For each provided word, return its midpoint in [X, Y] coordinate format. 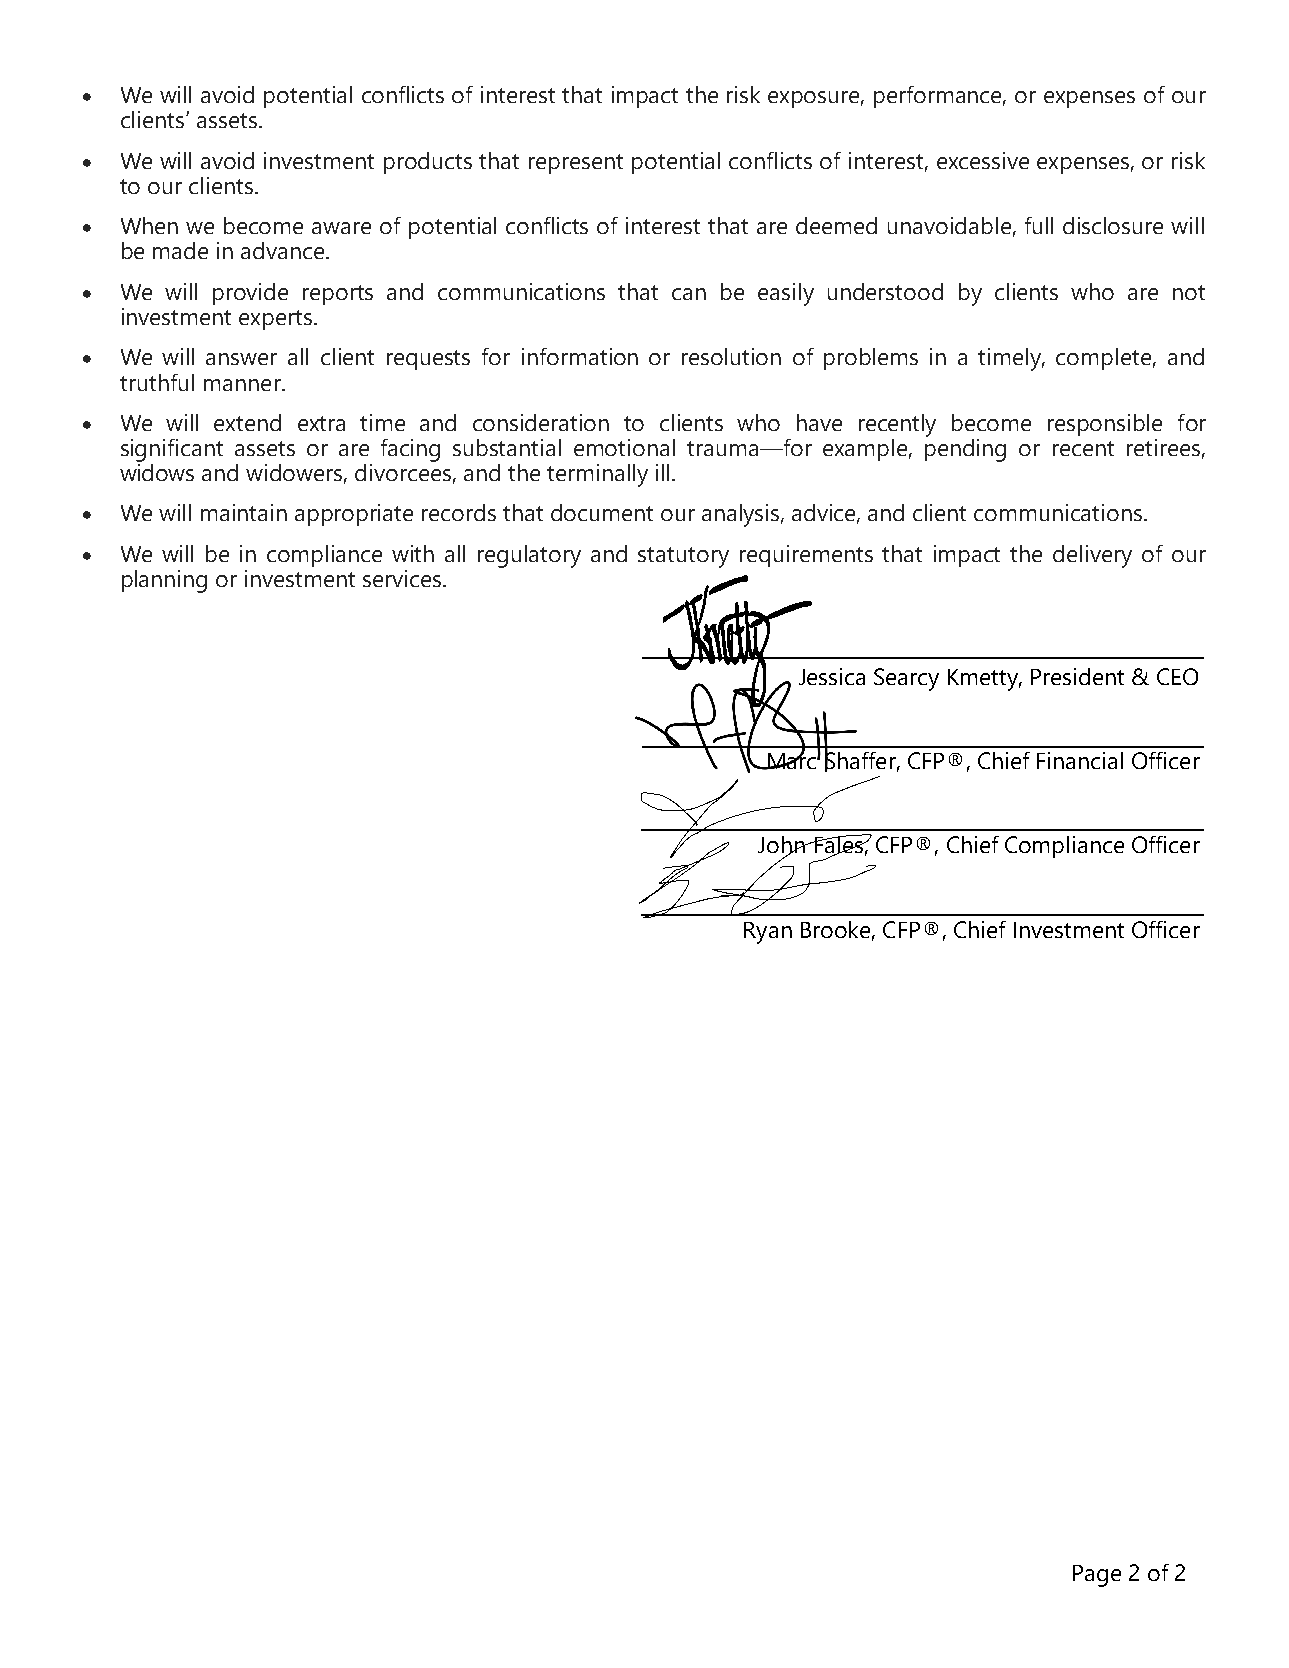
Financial [1080, 760]
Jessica [832, 676]
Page [1097, 1576]
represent [576, 164]
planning [164, 581]
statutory [683, 557]
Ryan [768, 933]
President [1077, 676]
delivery [1092, 556]
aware [341, 228]
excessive [983, 160]
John [782, 846]
